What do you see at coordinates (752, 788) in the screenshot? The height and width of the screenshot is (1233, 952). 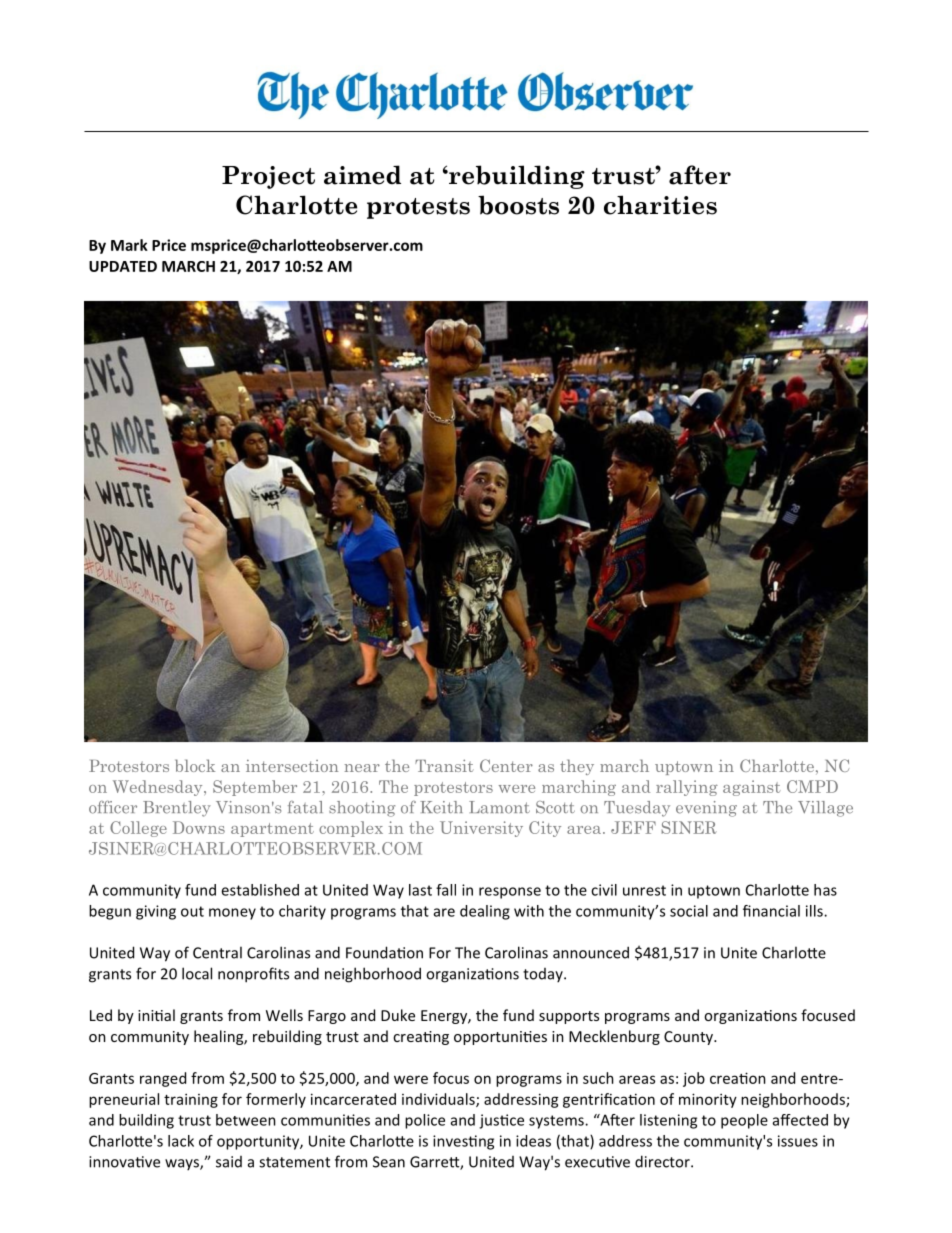 I see `against` at bounding box center [752, 788].
